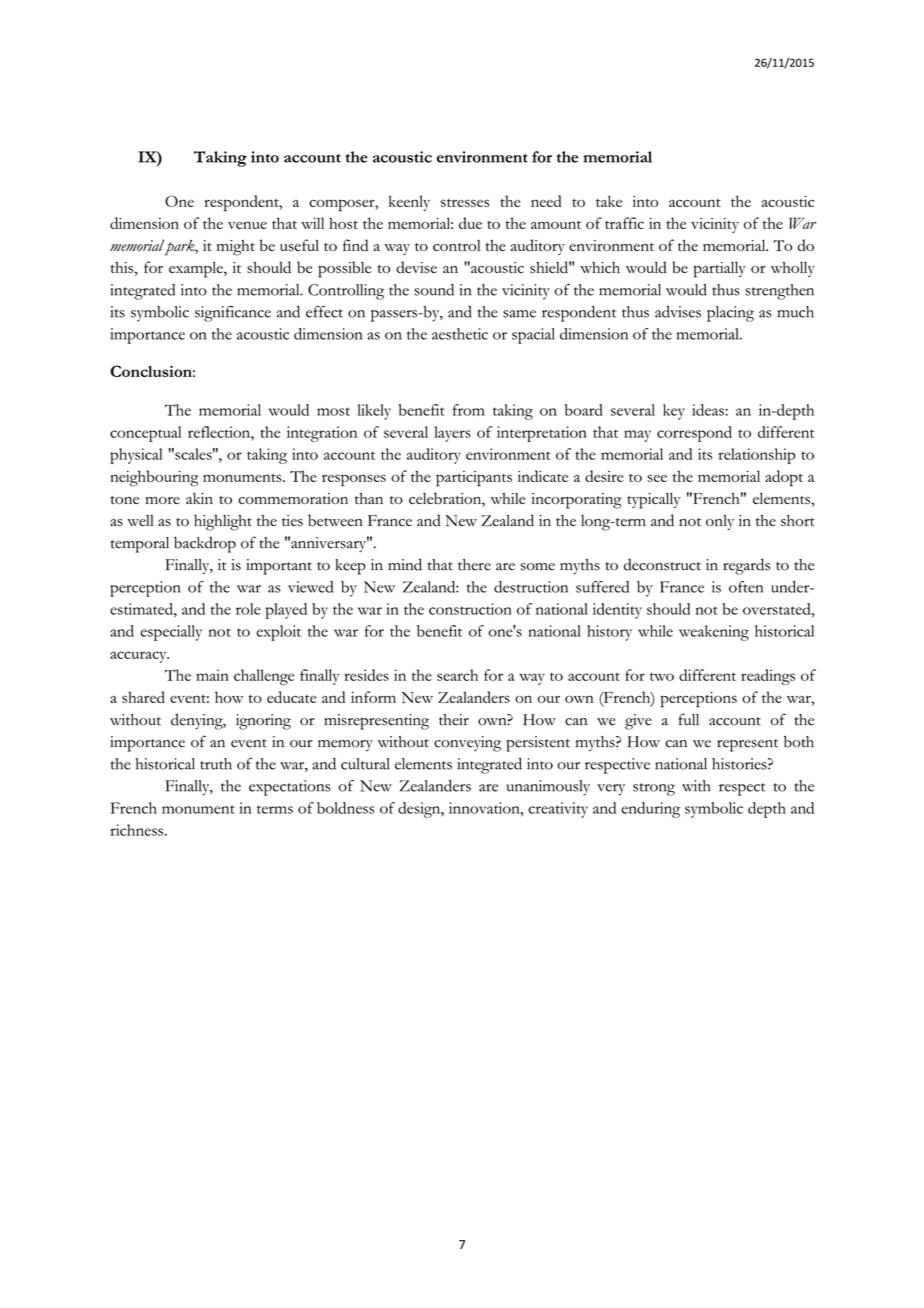  I want to click on backdrop, so click(205, 544).
